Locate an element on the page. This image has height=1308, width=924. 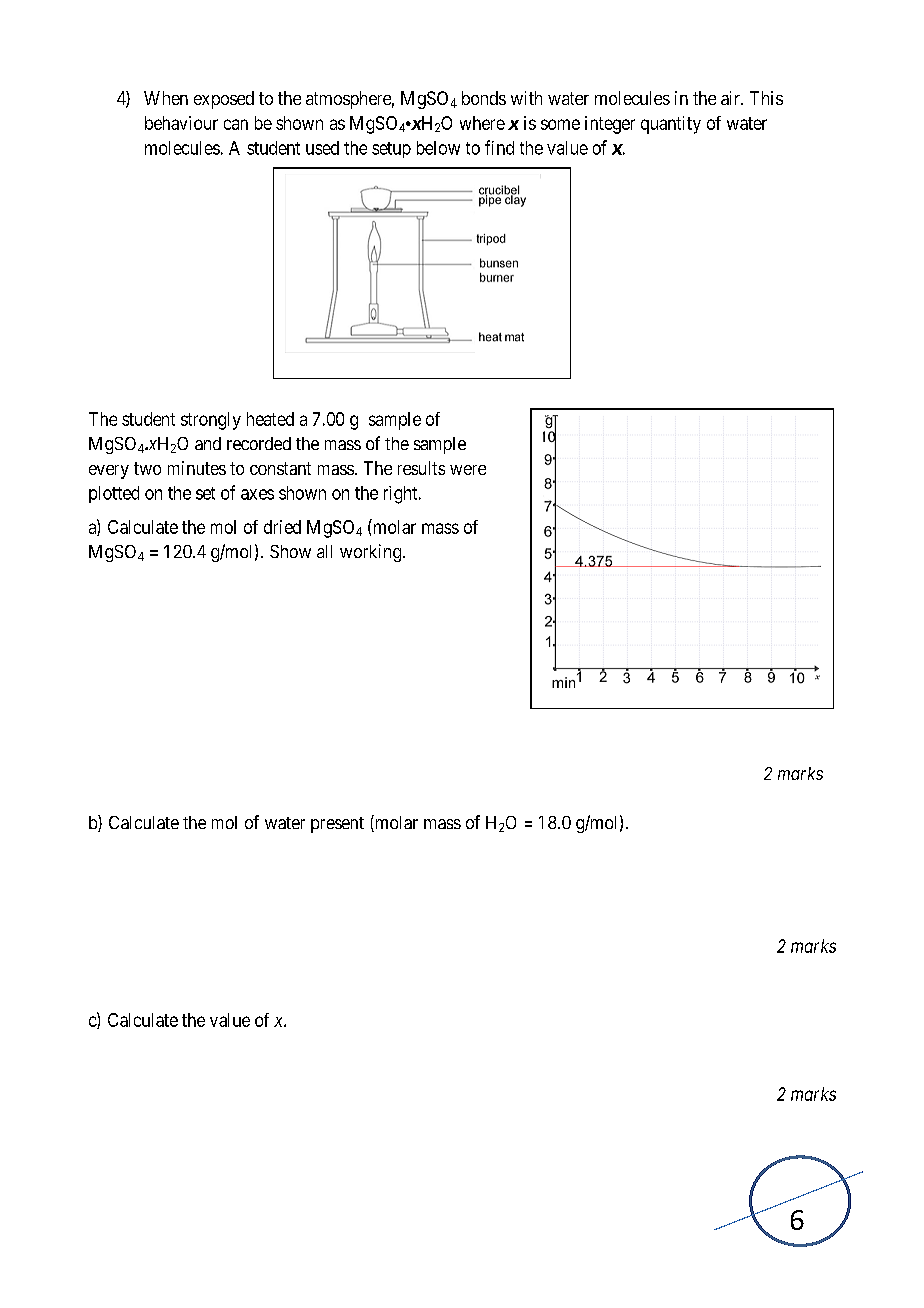
heated is located at coordinates (270, 419).
